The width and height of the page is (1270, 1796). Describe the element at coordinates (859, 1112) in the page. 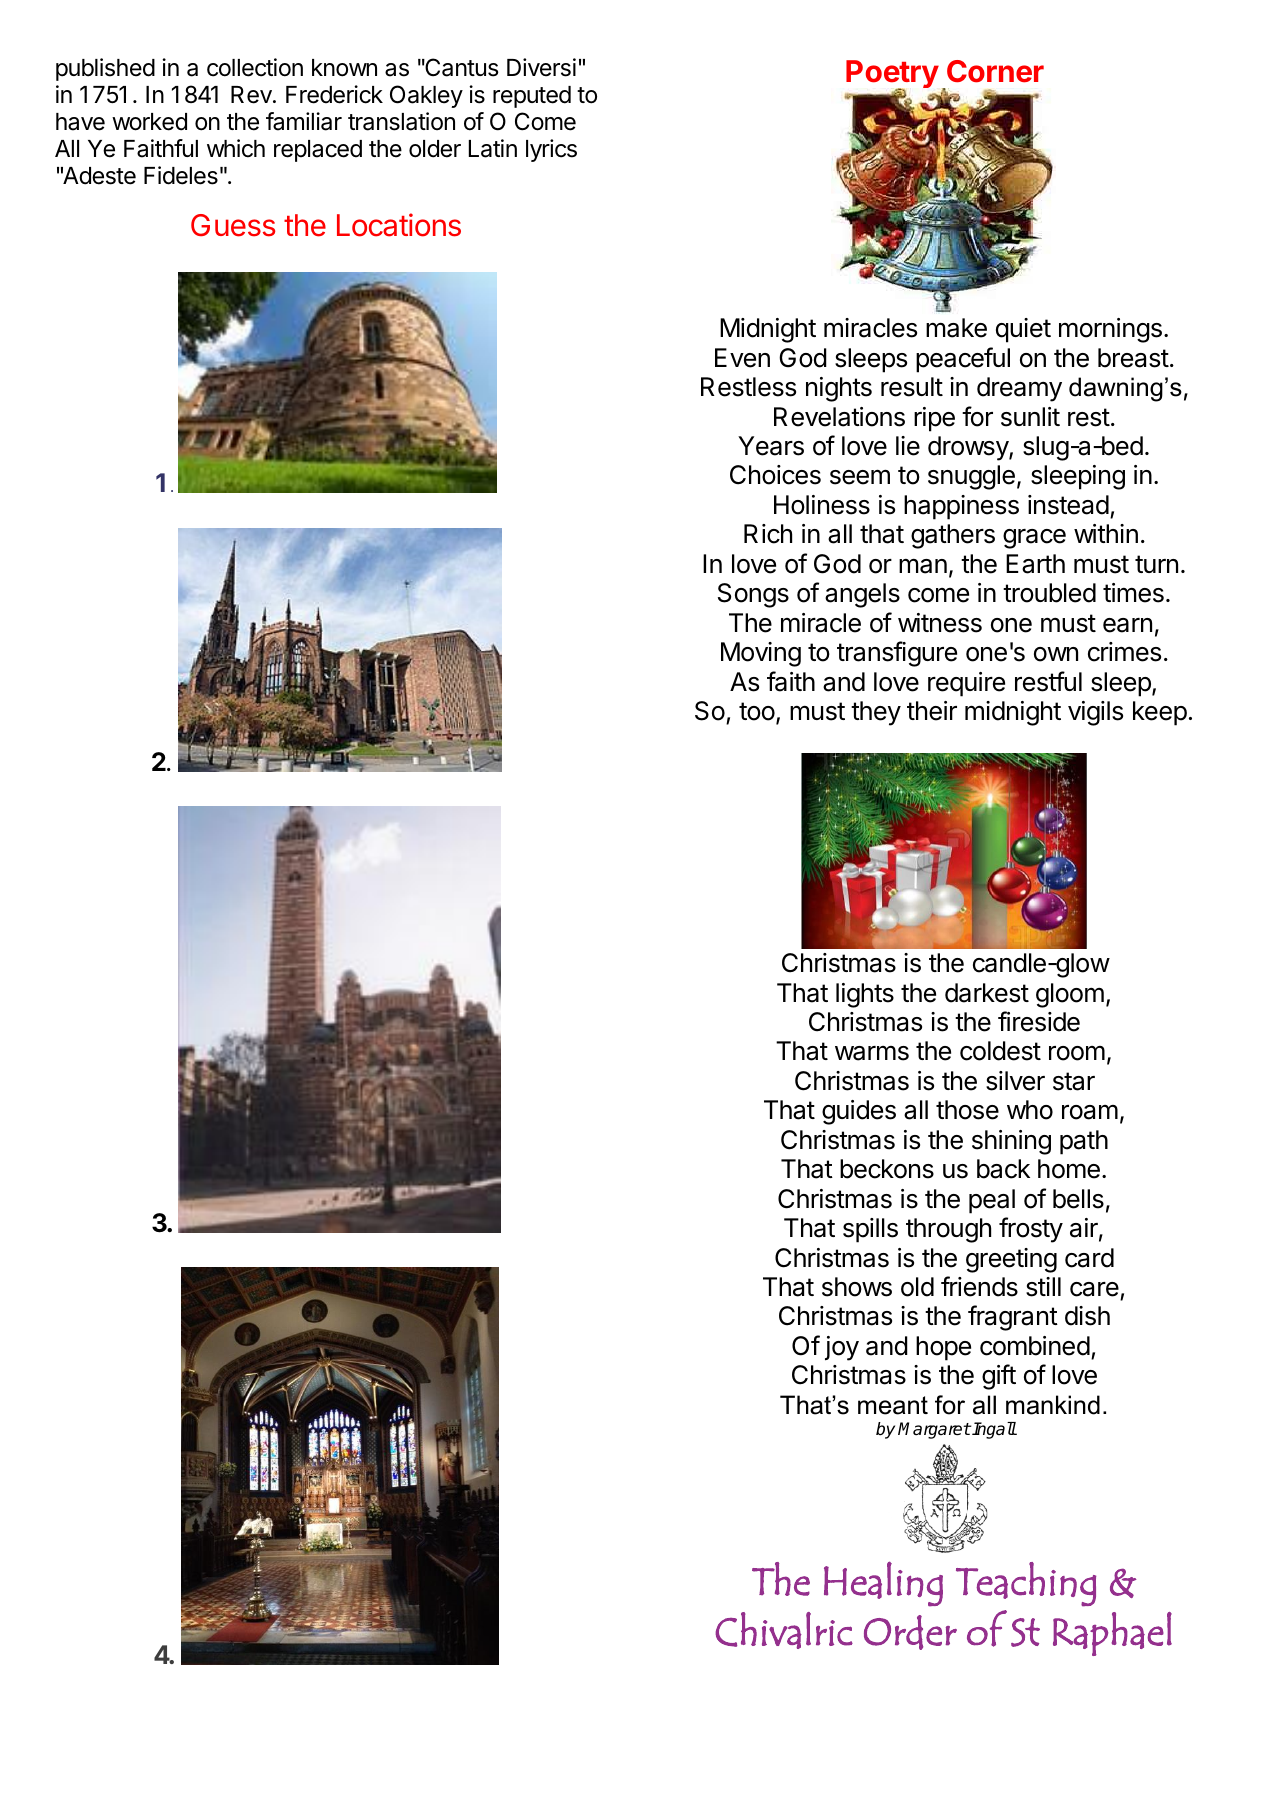

I see `guides` at that location.
